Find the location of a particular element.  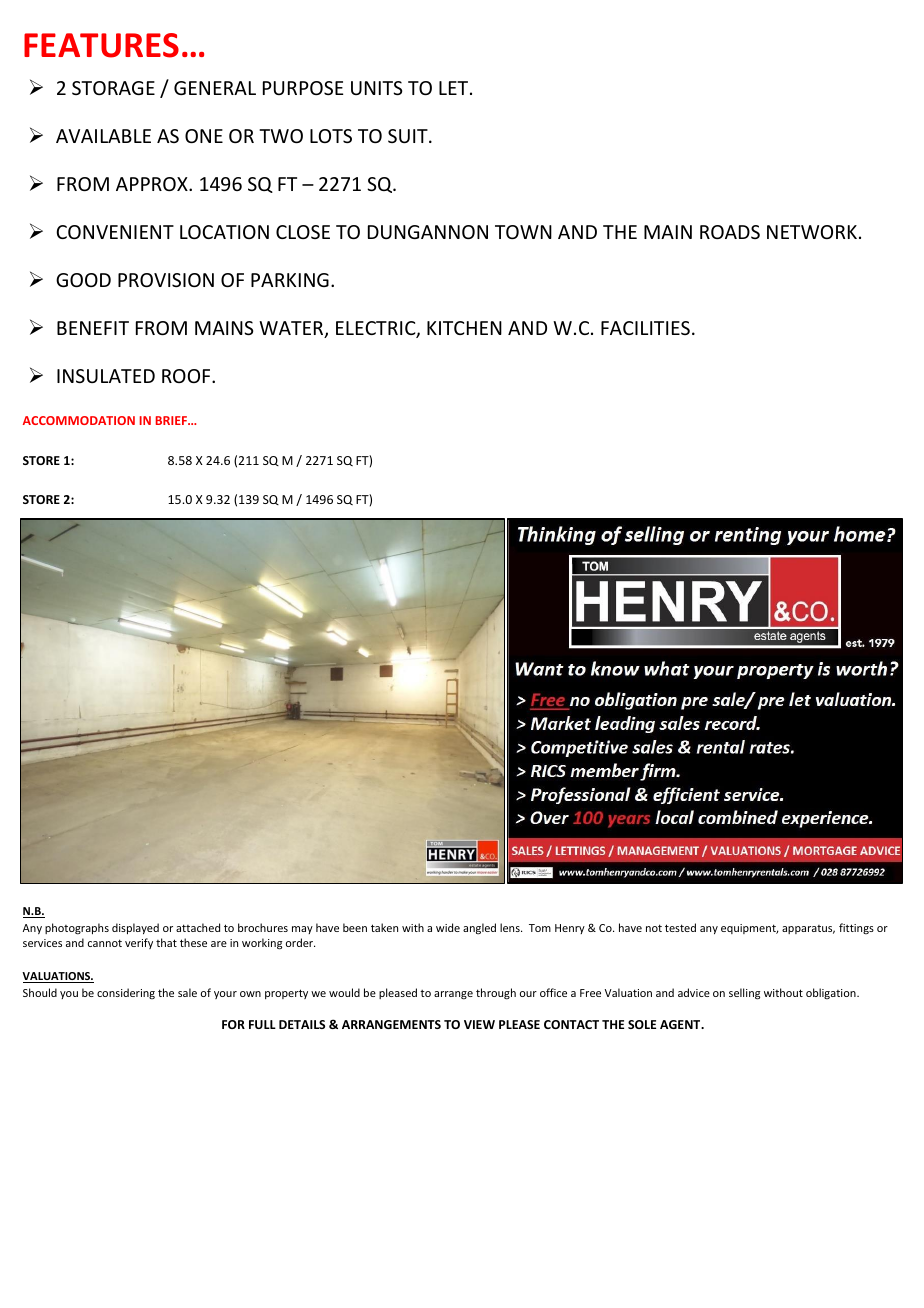

BRIEF is located at coordinates (173, 420).
